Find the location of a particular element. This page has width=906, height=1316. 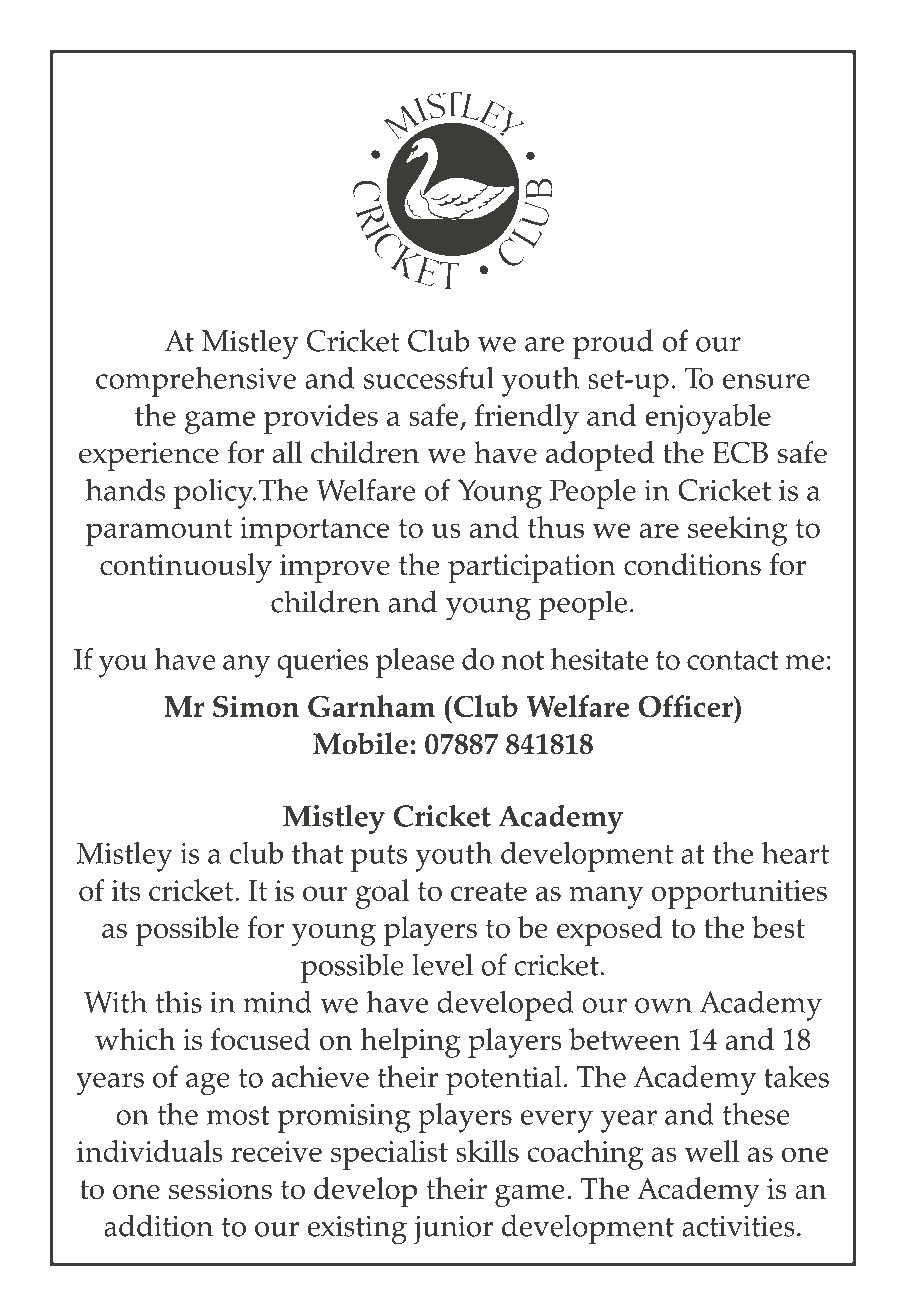

ensure is located at coordinates (766, 381).
